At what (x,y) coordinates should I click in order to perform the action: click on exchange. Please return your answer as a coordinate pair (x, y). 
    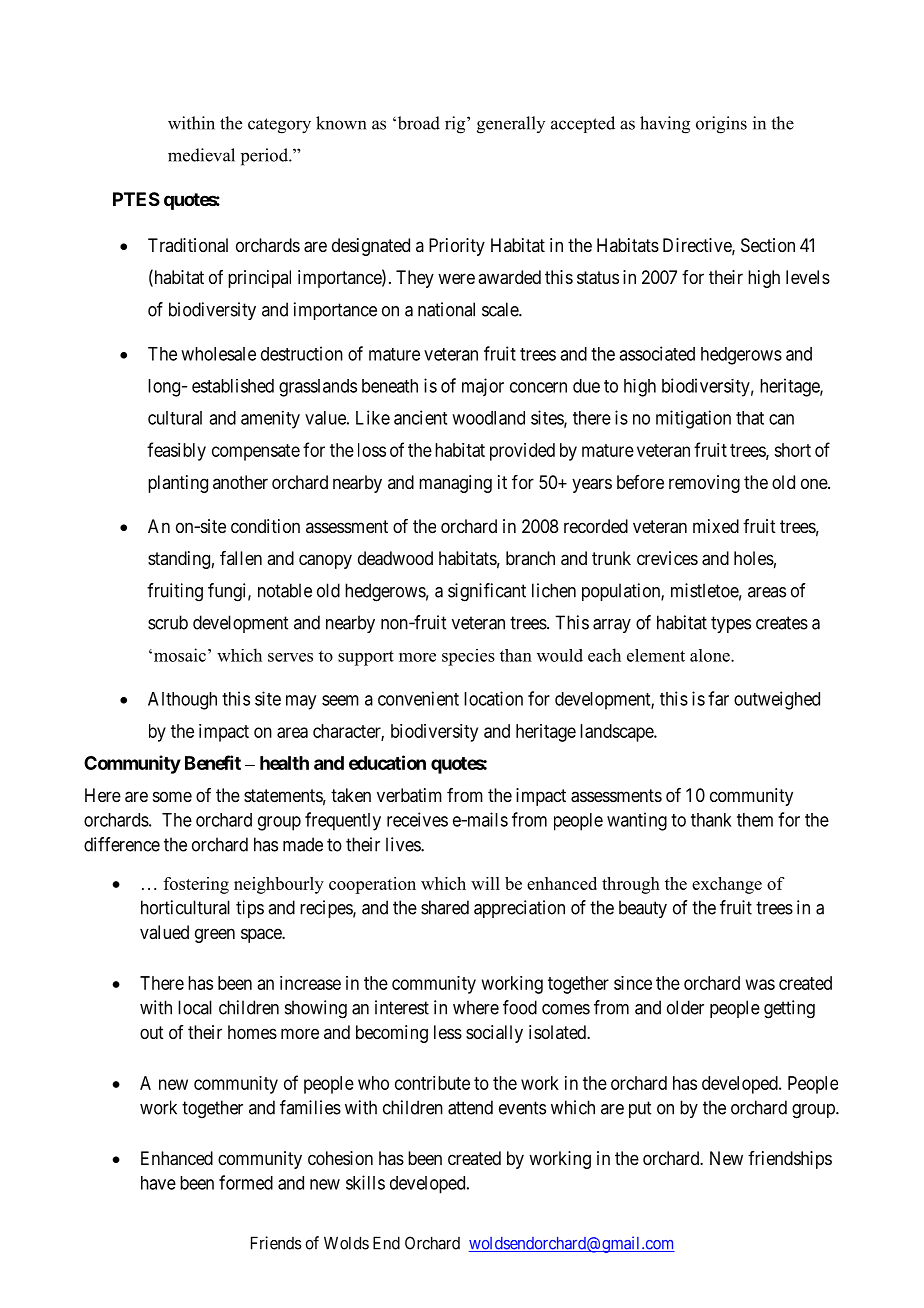
    Looking at the image, I should click on (727, 885).
